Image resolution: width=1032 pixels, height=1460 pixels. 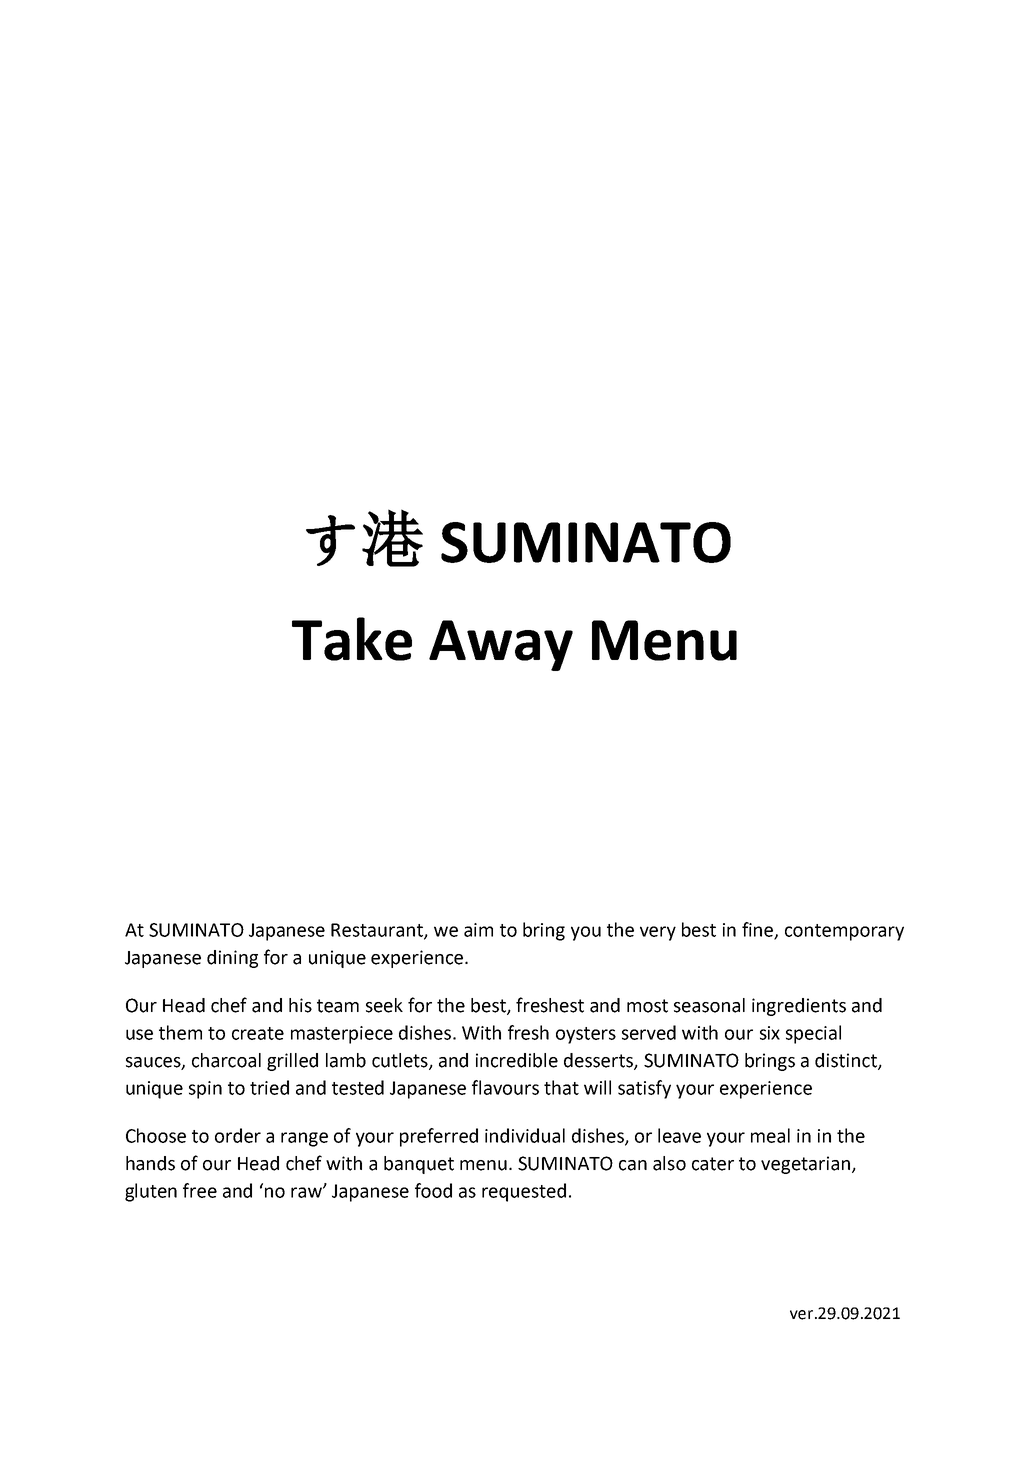 I want to click on seek, so click(x=384, y=1005).
